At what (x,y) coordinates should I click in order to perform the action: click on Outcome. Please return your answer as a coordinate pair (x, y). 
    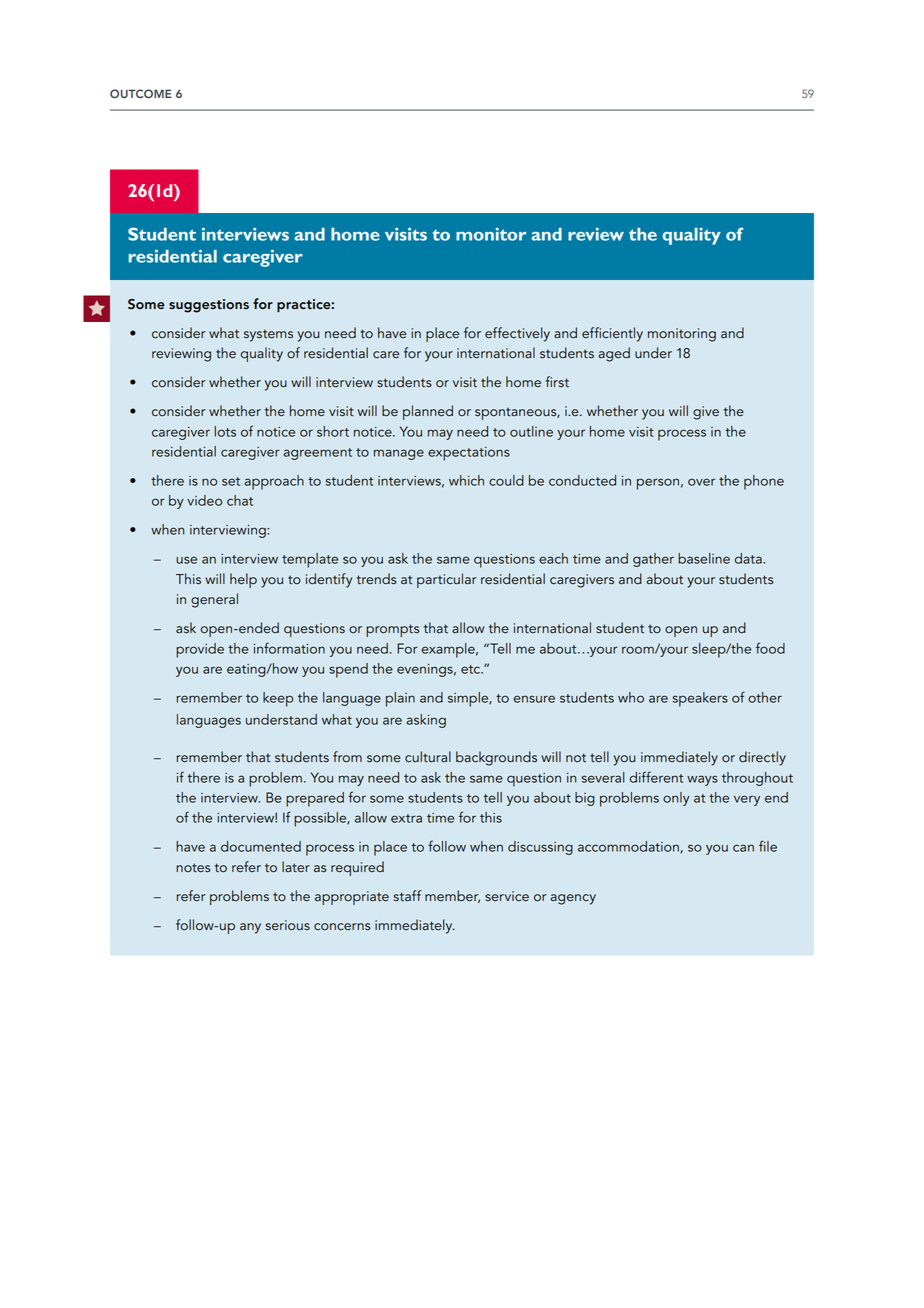
    Looking at the image, I should click on (141, 93).
